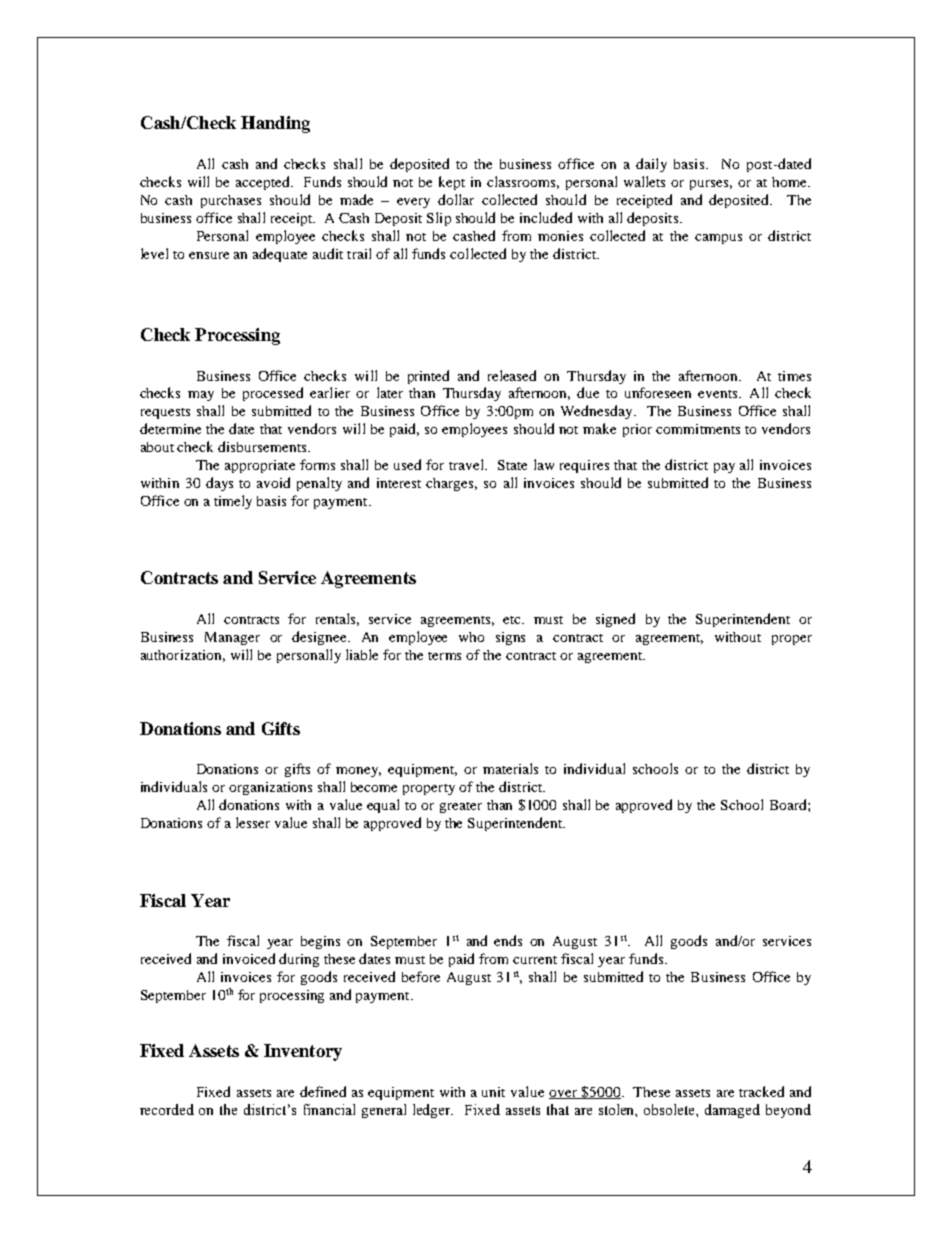 This page has height=1233, width=952. I want to click on organizations, so click(270, 788).
